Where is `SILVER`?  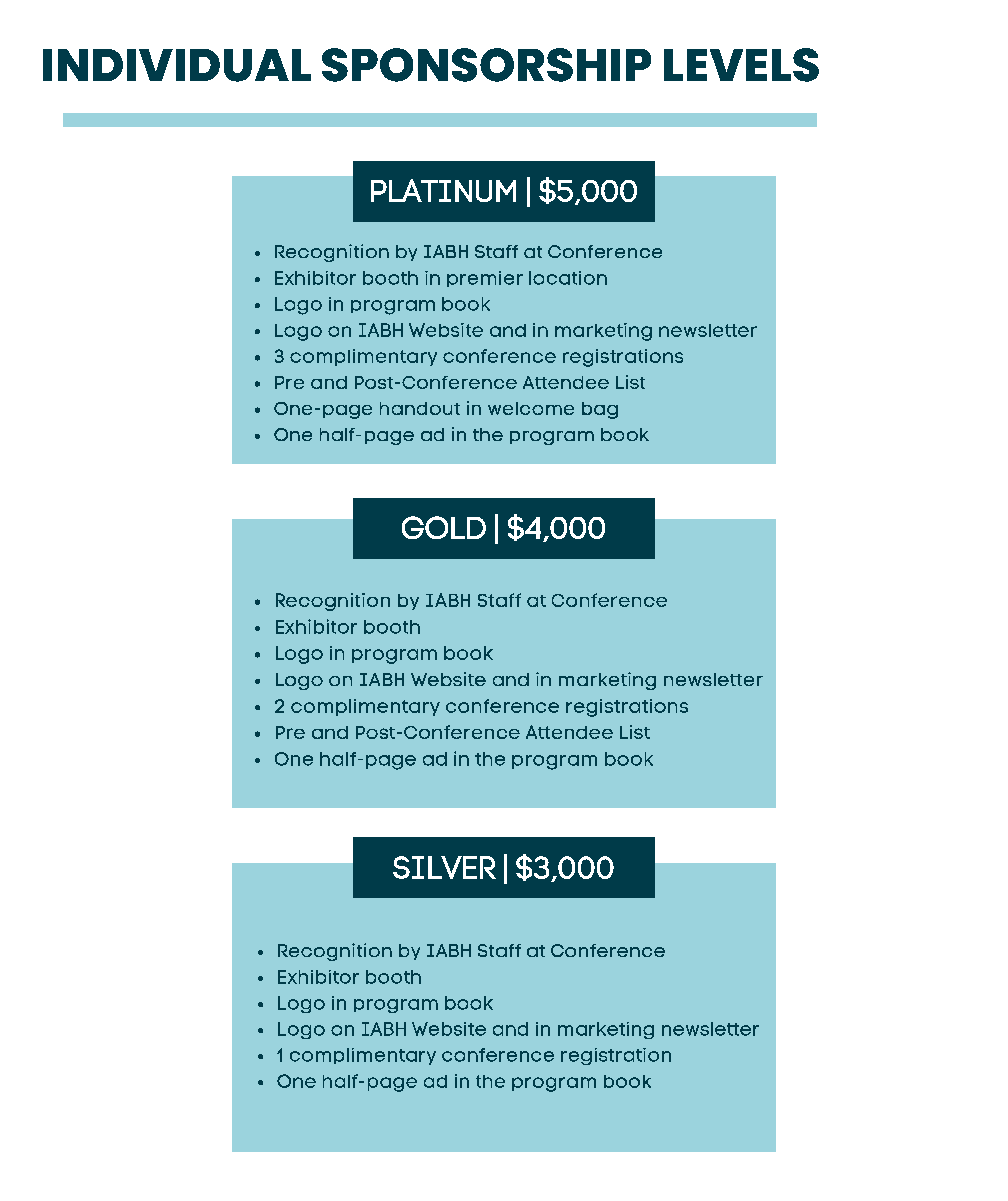 SILVER is located at coordinates (444, 867).
